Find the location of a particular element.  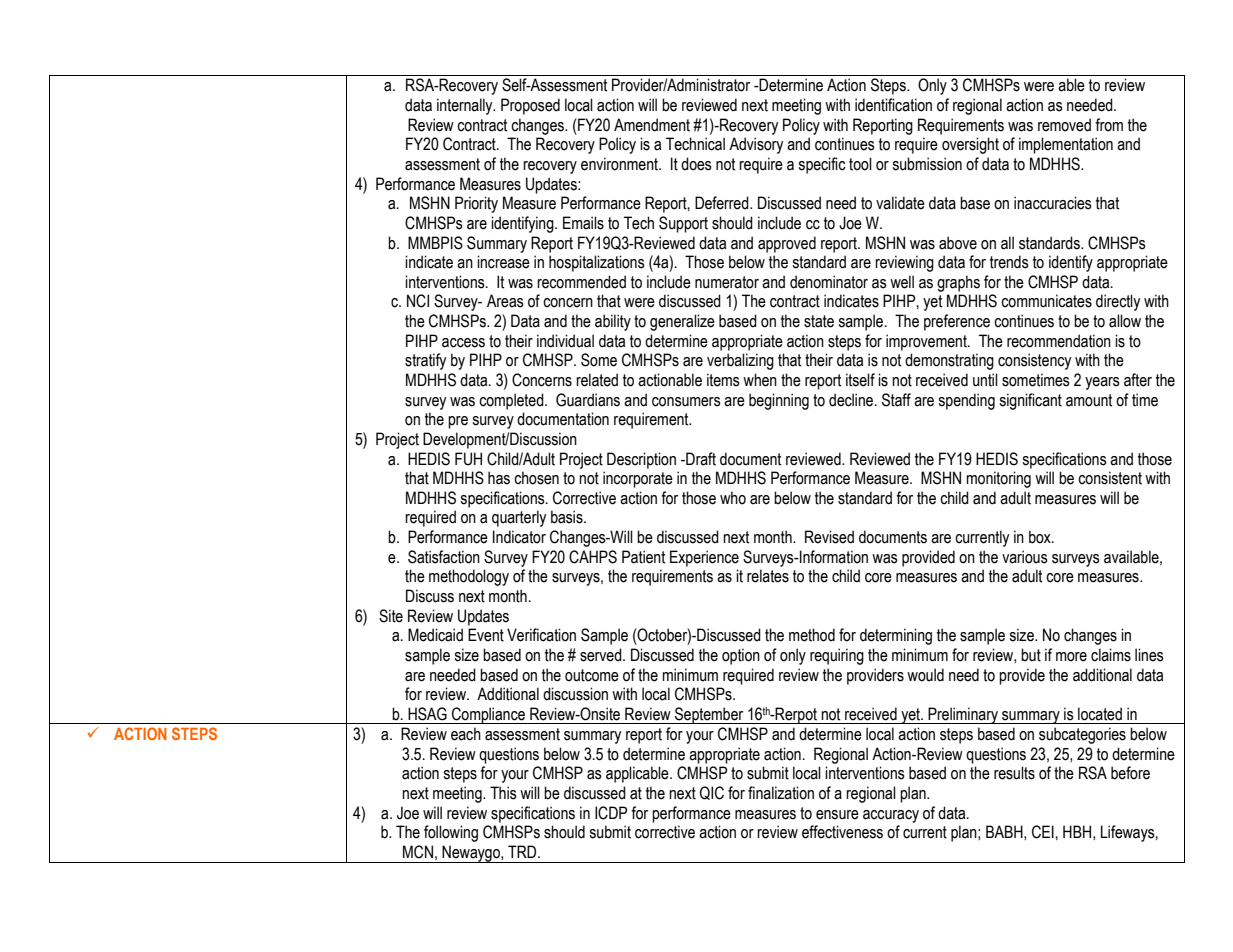

communicates is located at coordinates (1046, 301).
